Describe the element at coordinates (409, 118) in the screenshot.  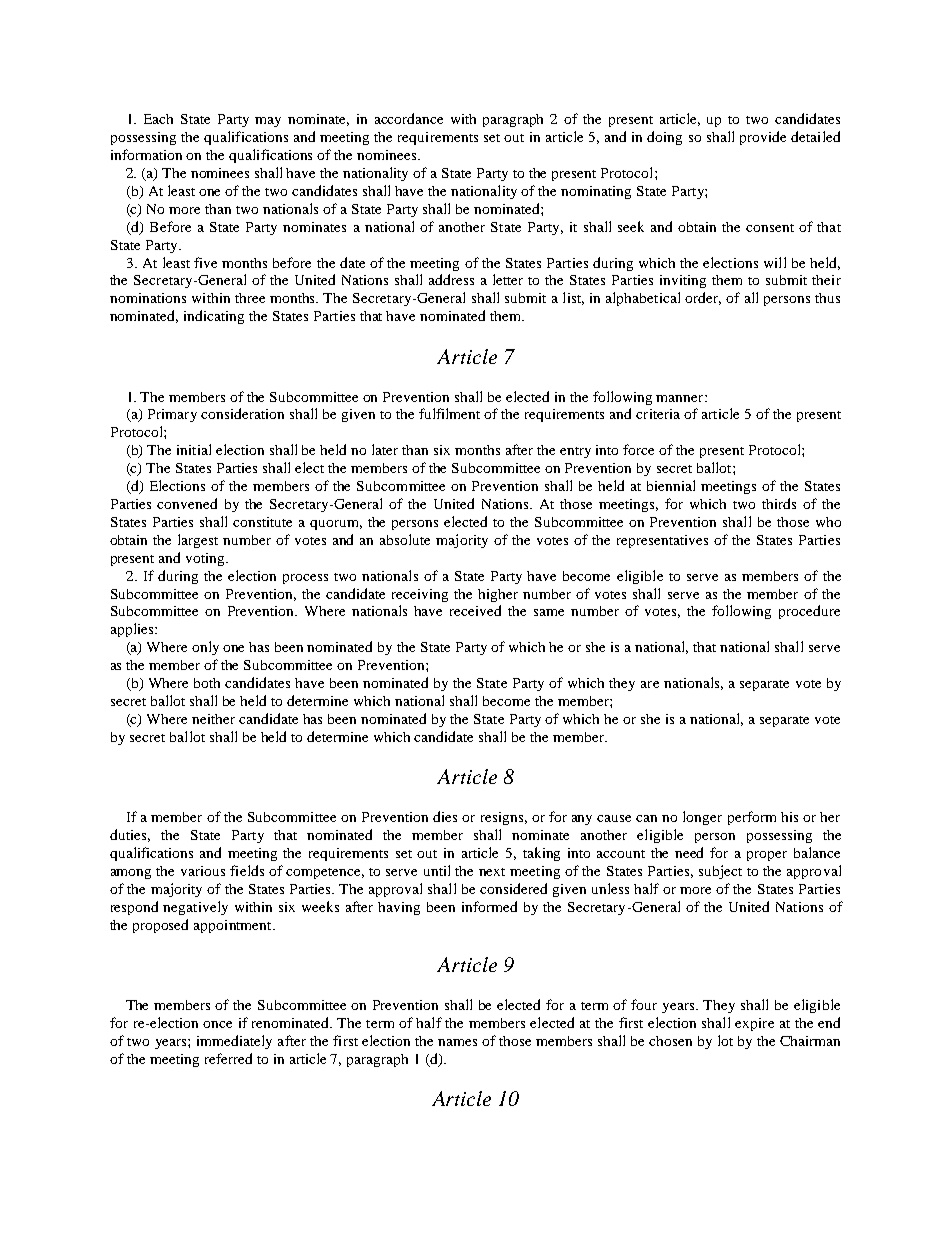
I see `accordance` at that location.
